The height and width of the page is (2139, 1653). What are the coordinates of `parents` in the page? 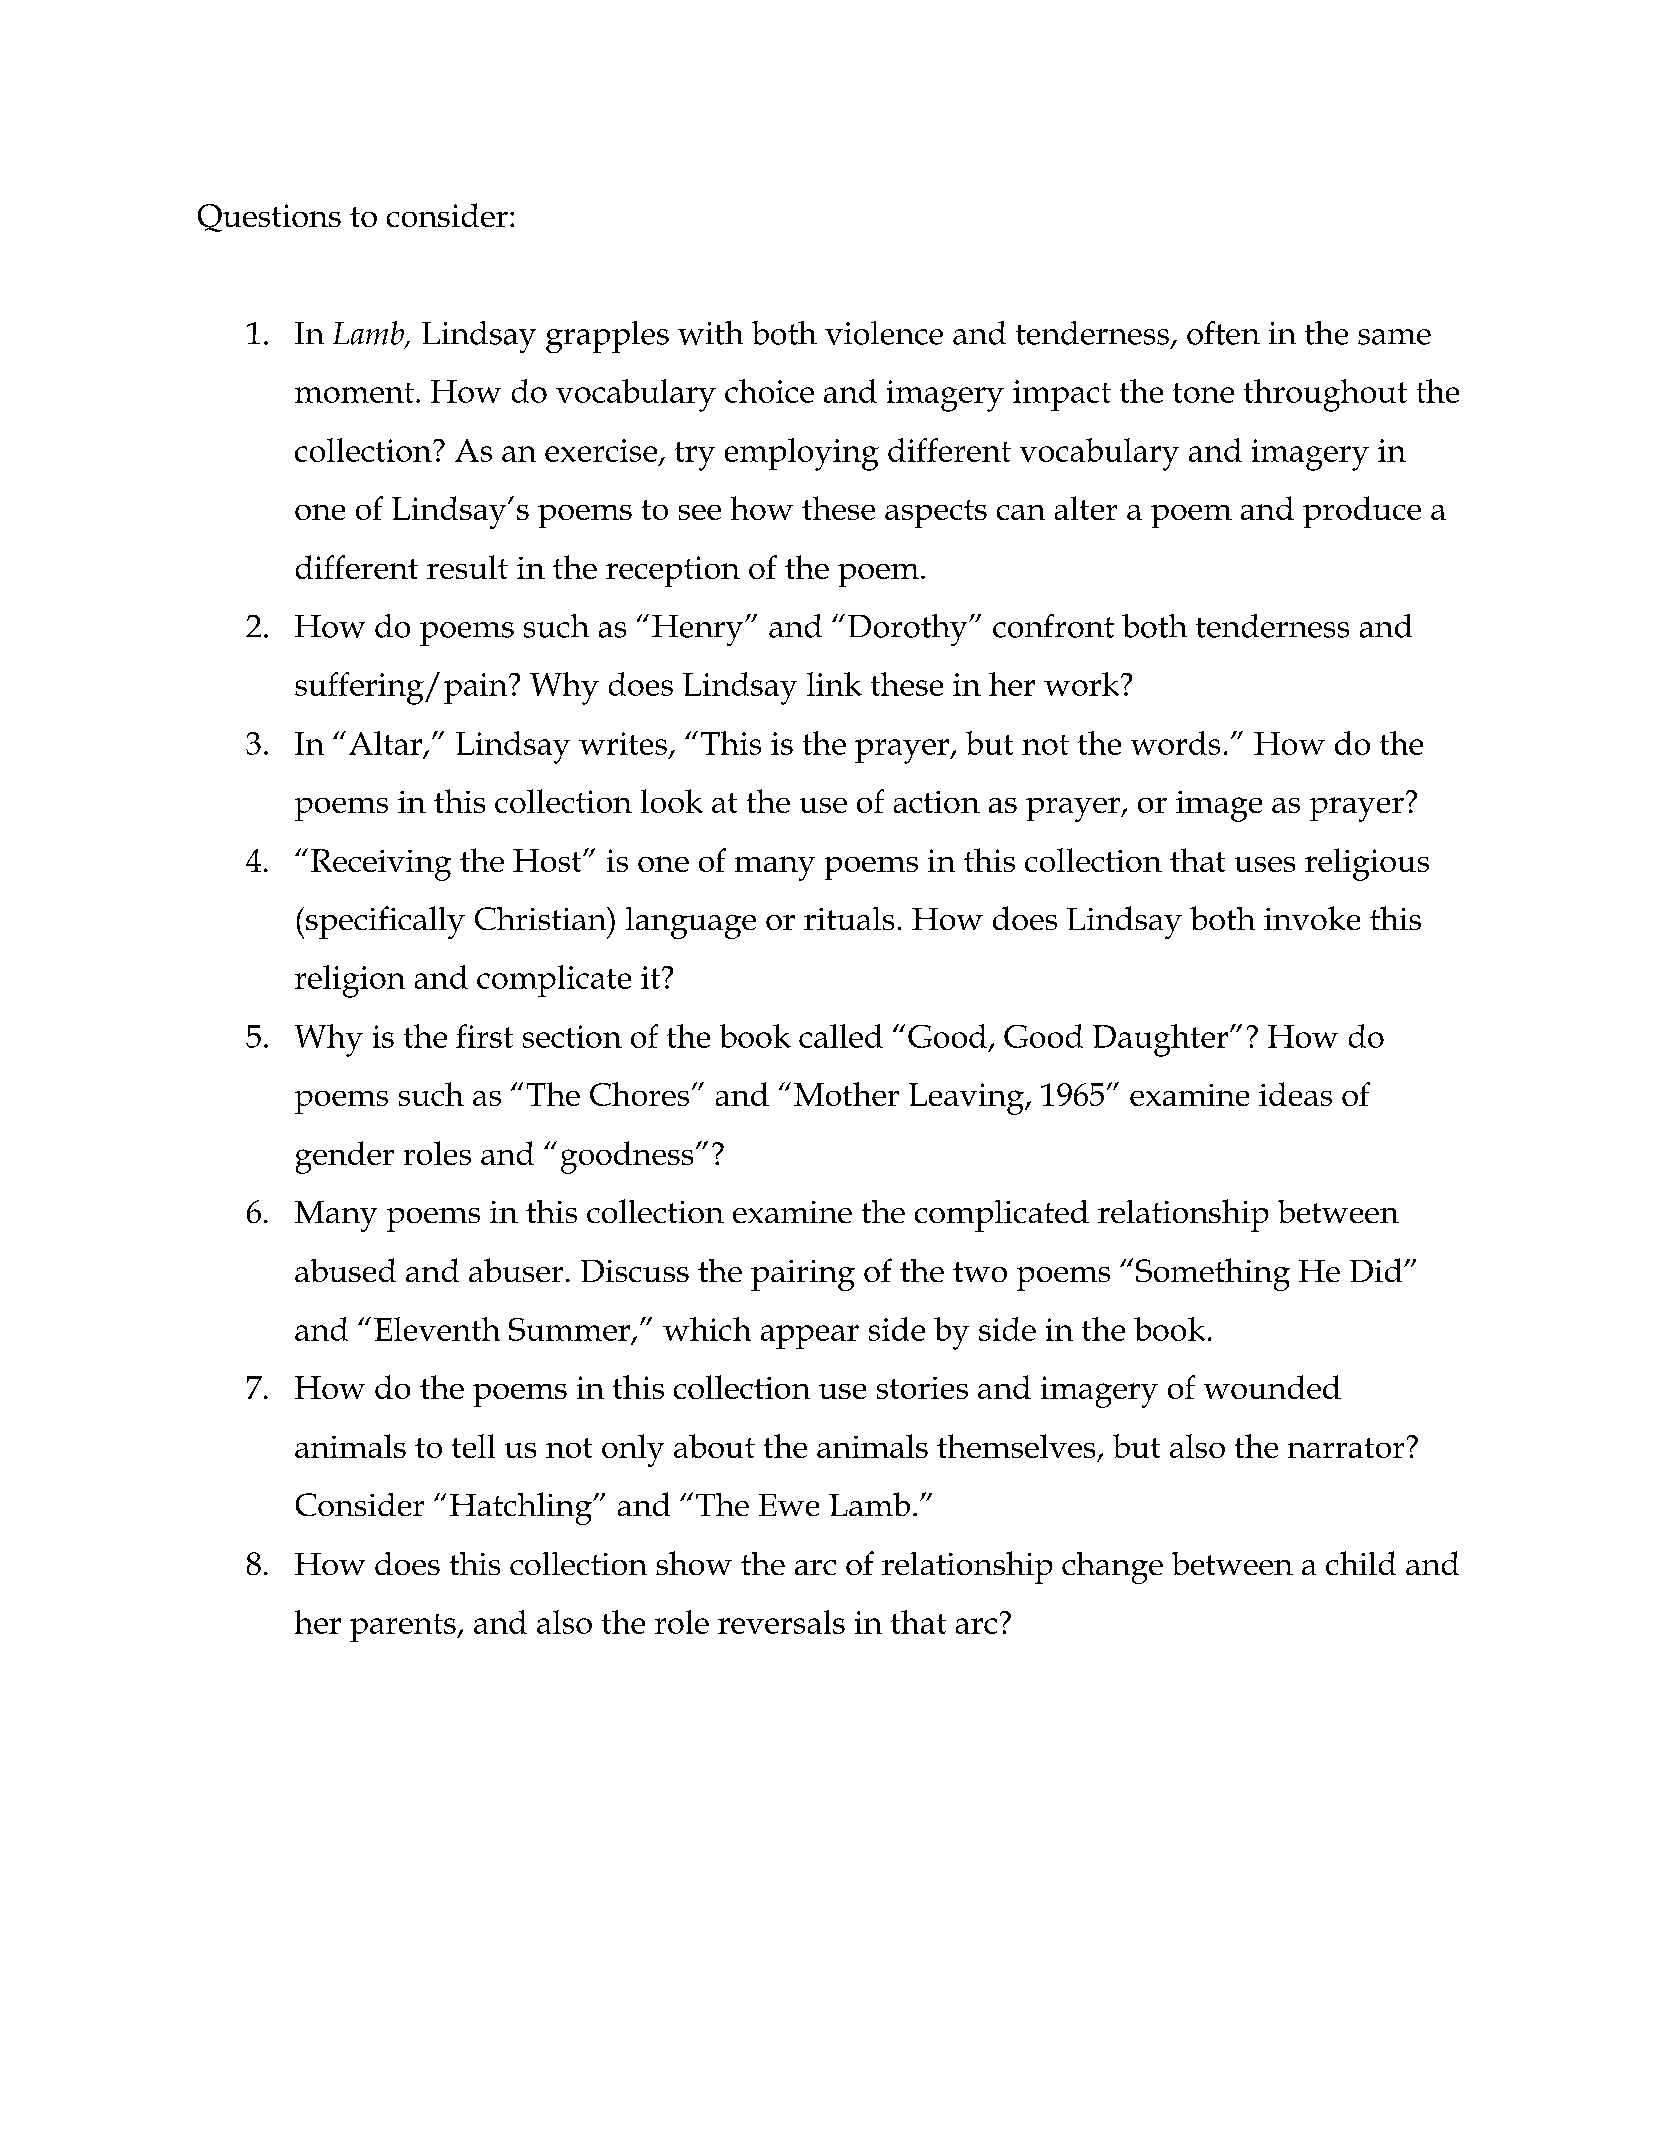 It's located at (404, 1628).
